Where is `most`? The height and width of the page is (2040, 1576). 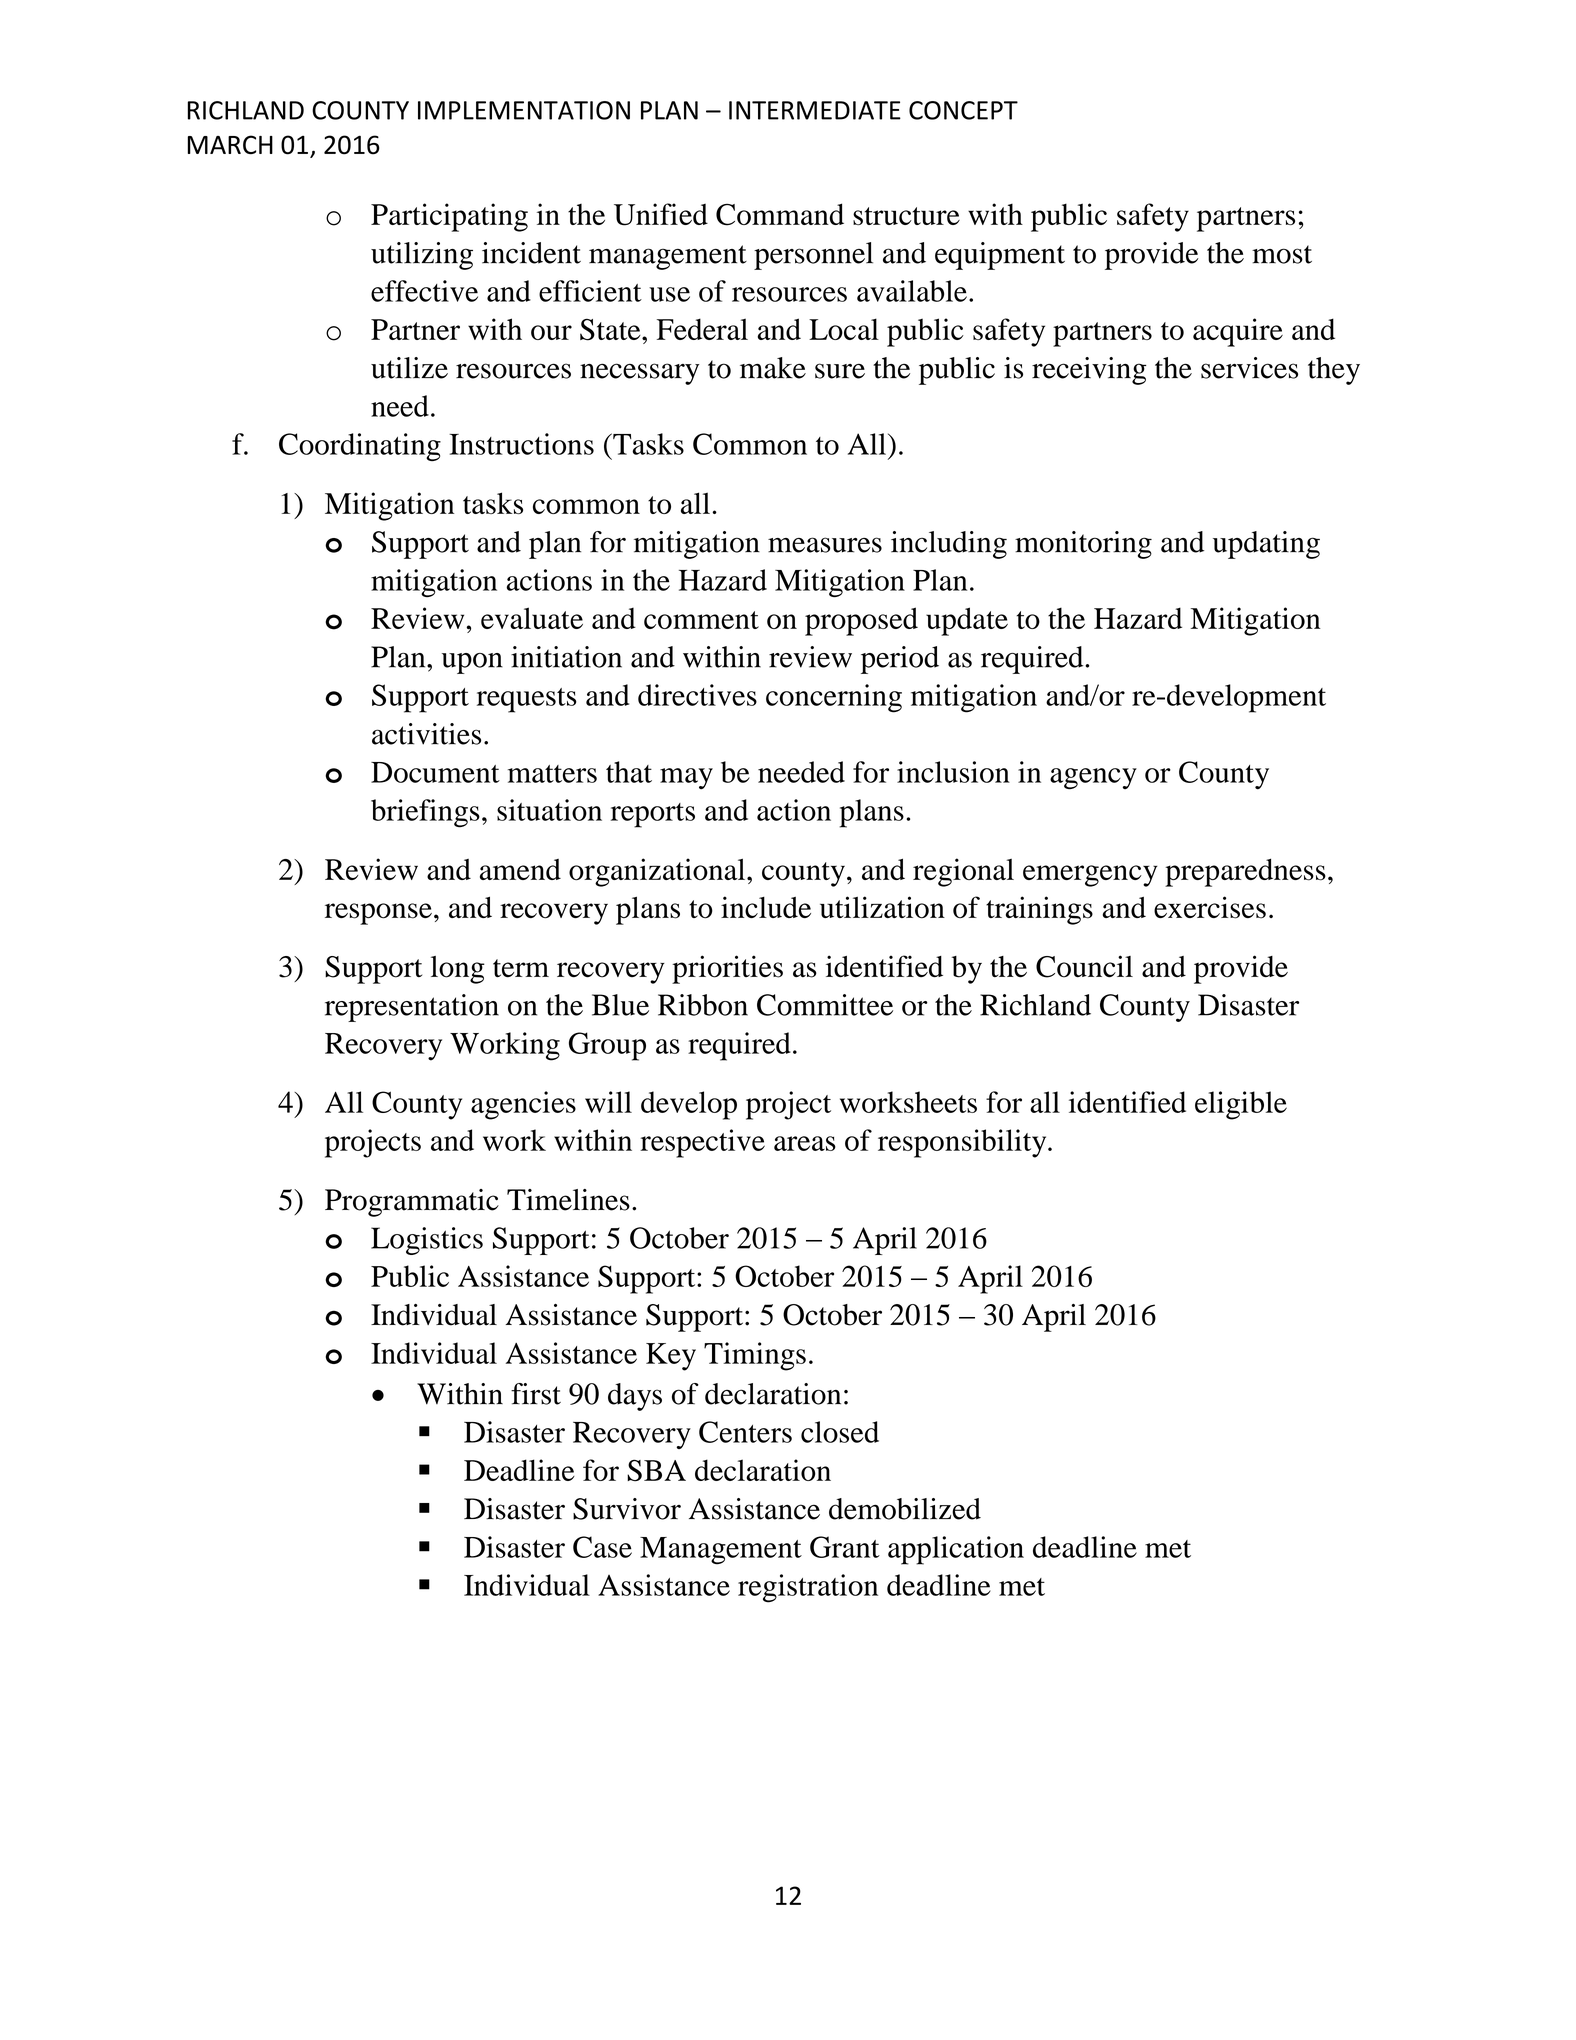 most is located at coordinates (1282, 254).
